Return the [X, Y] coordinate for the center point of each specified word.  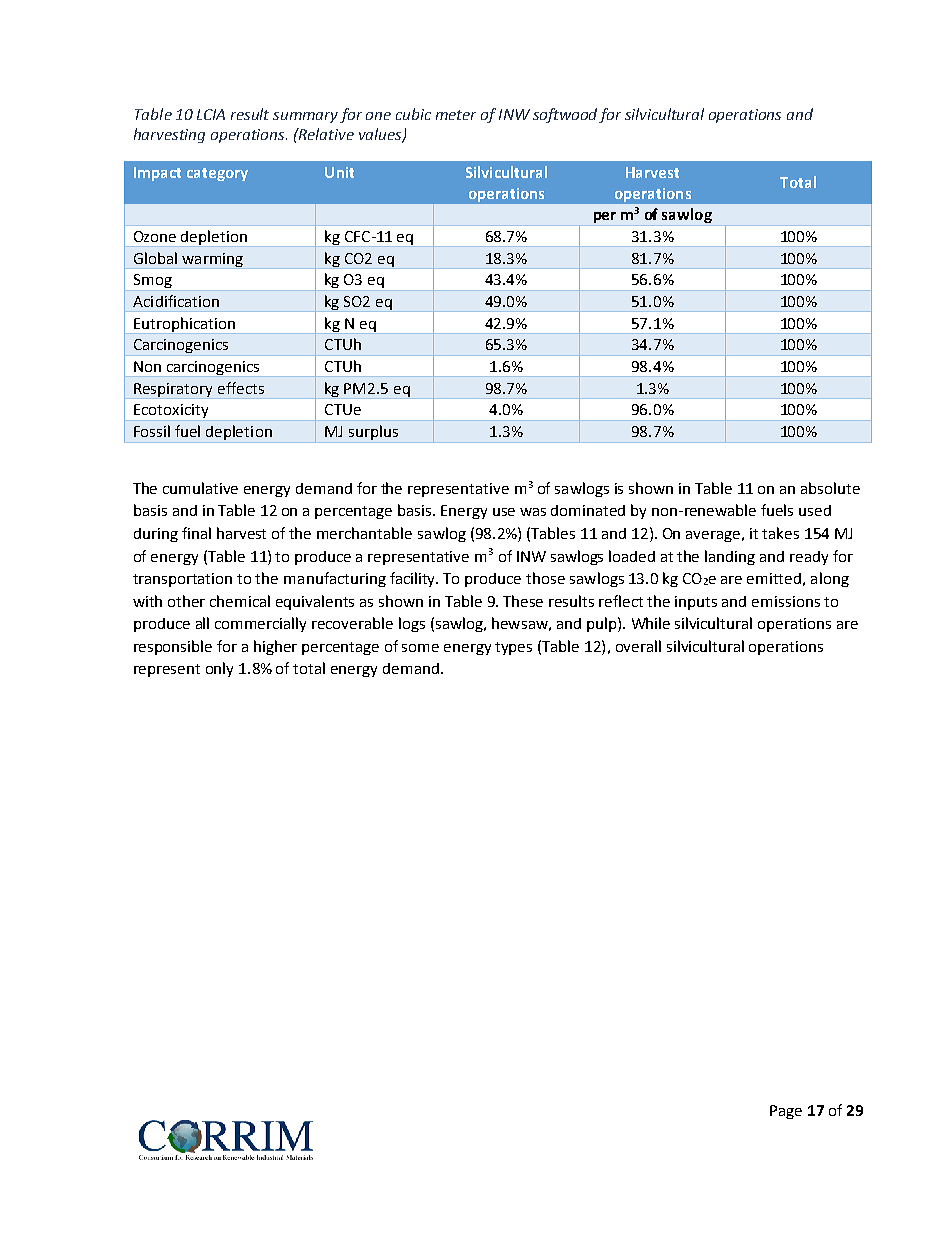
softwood [566, 115]
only [219, 669]
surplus [373, 434]
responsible [173, 647]
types [513, 648]
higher [275, 647]
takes [780, 533]
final [196, 533]
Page [786, 1112]
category [217, 174]
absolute [830, 488]
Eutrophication [185, 325]
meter [456, 115]
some [420, 648]
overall [638, 646]
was [533, 512]
